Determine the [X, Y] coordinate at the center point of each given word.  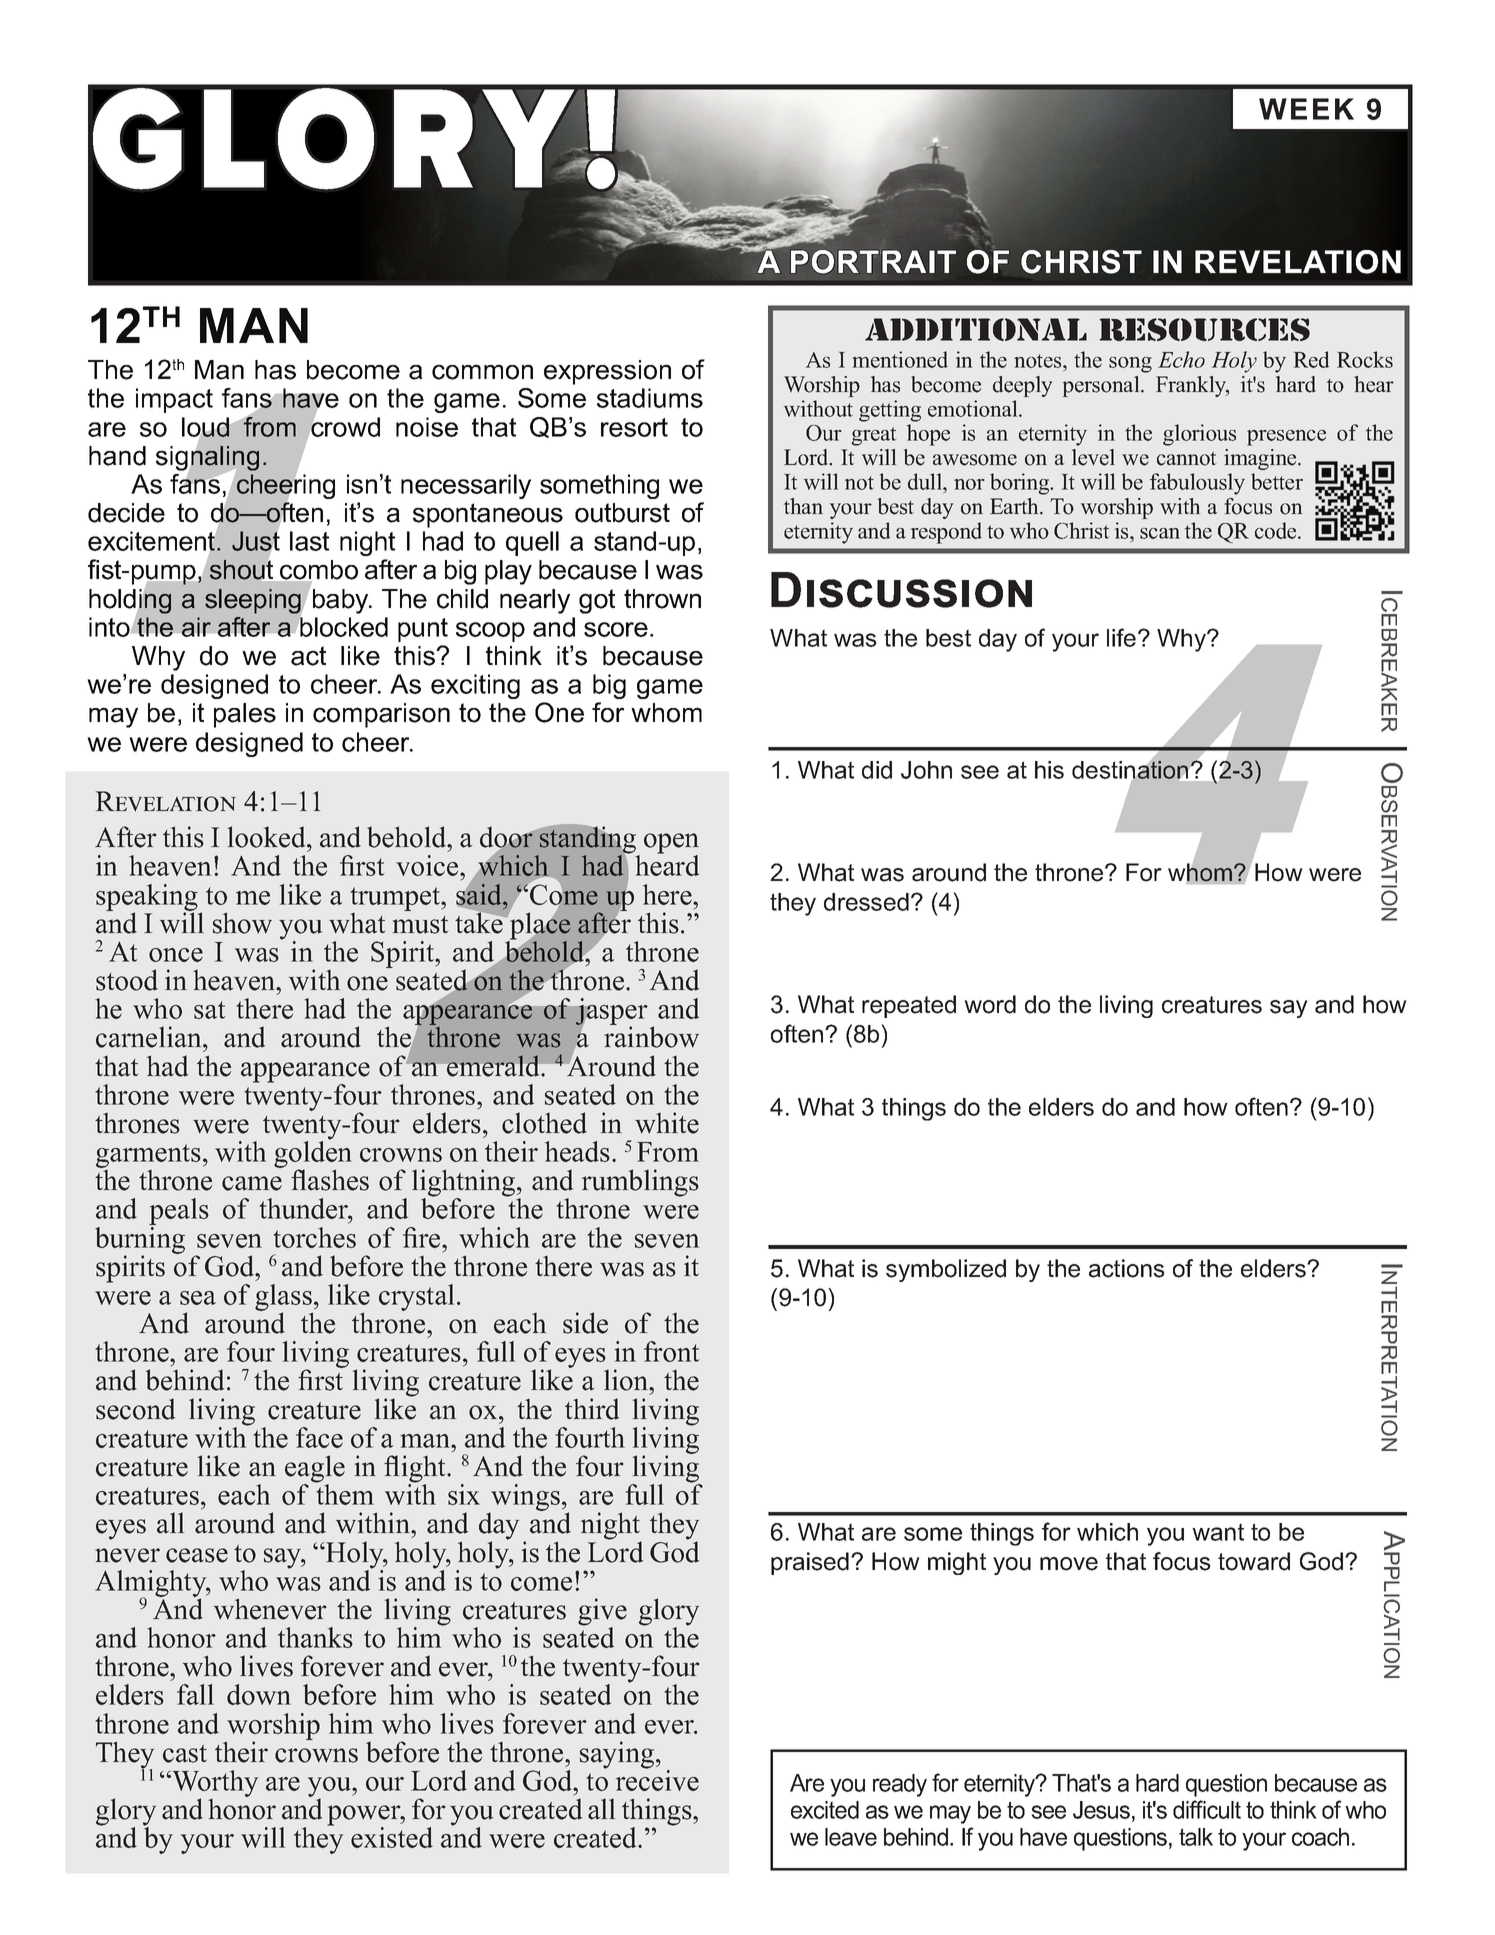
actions [1127, 1268]
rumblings [640, 1183]
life [1123, 637]
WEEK [1306, 109]
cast [185, 1754]
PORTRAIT [873, 261]
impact [174, 400]
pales [245, 715]
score [616, 629]
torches [314, 1237]
